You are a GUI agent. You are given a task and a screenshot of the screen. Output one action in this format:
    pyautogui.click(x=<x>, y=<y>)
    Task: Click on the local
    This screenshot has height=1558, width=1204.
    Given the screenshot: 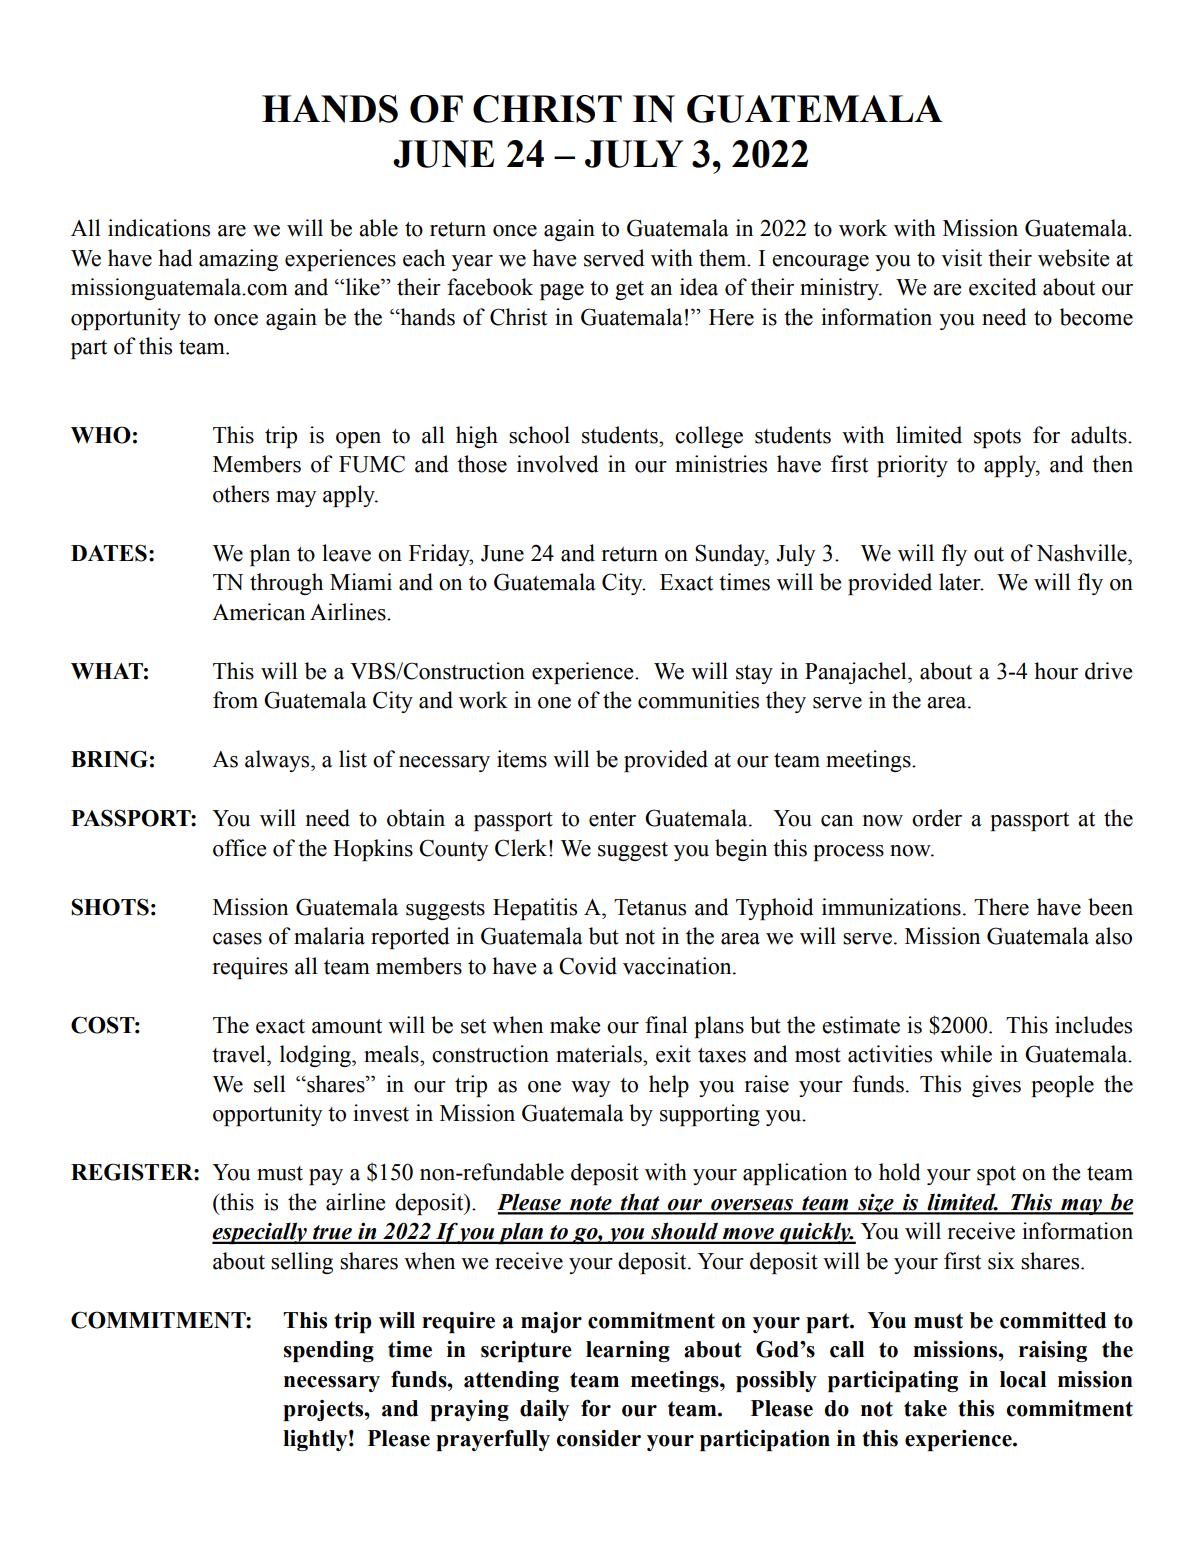 What is the action you would take?
    pyautogui.click(x=1023, y=1379)
